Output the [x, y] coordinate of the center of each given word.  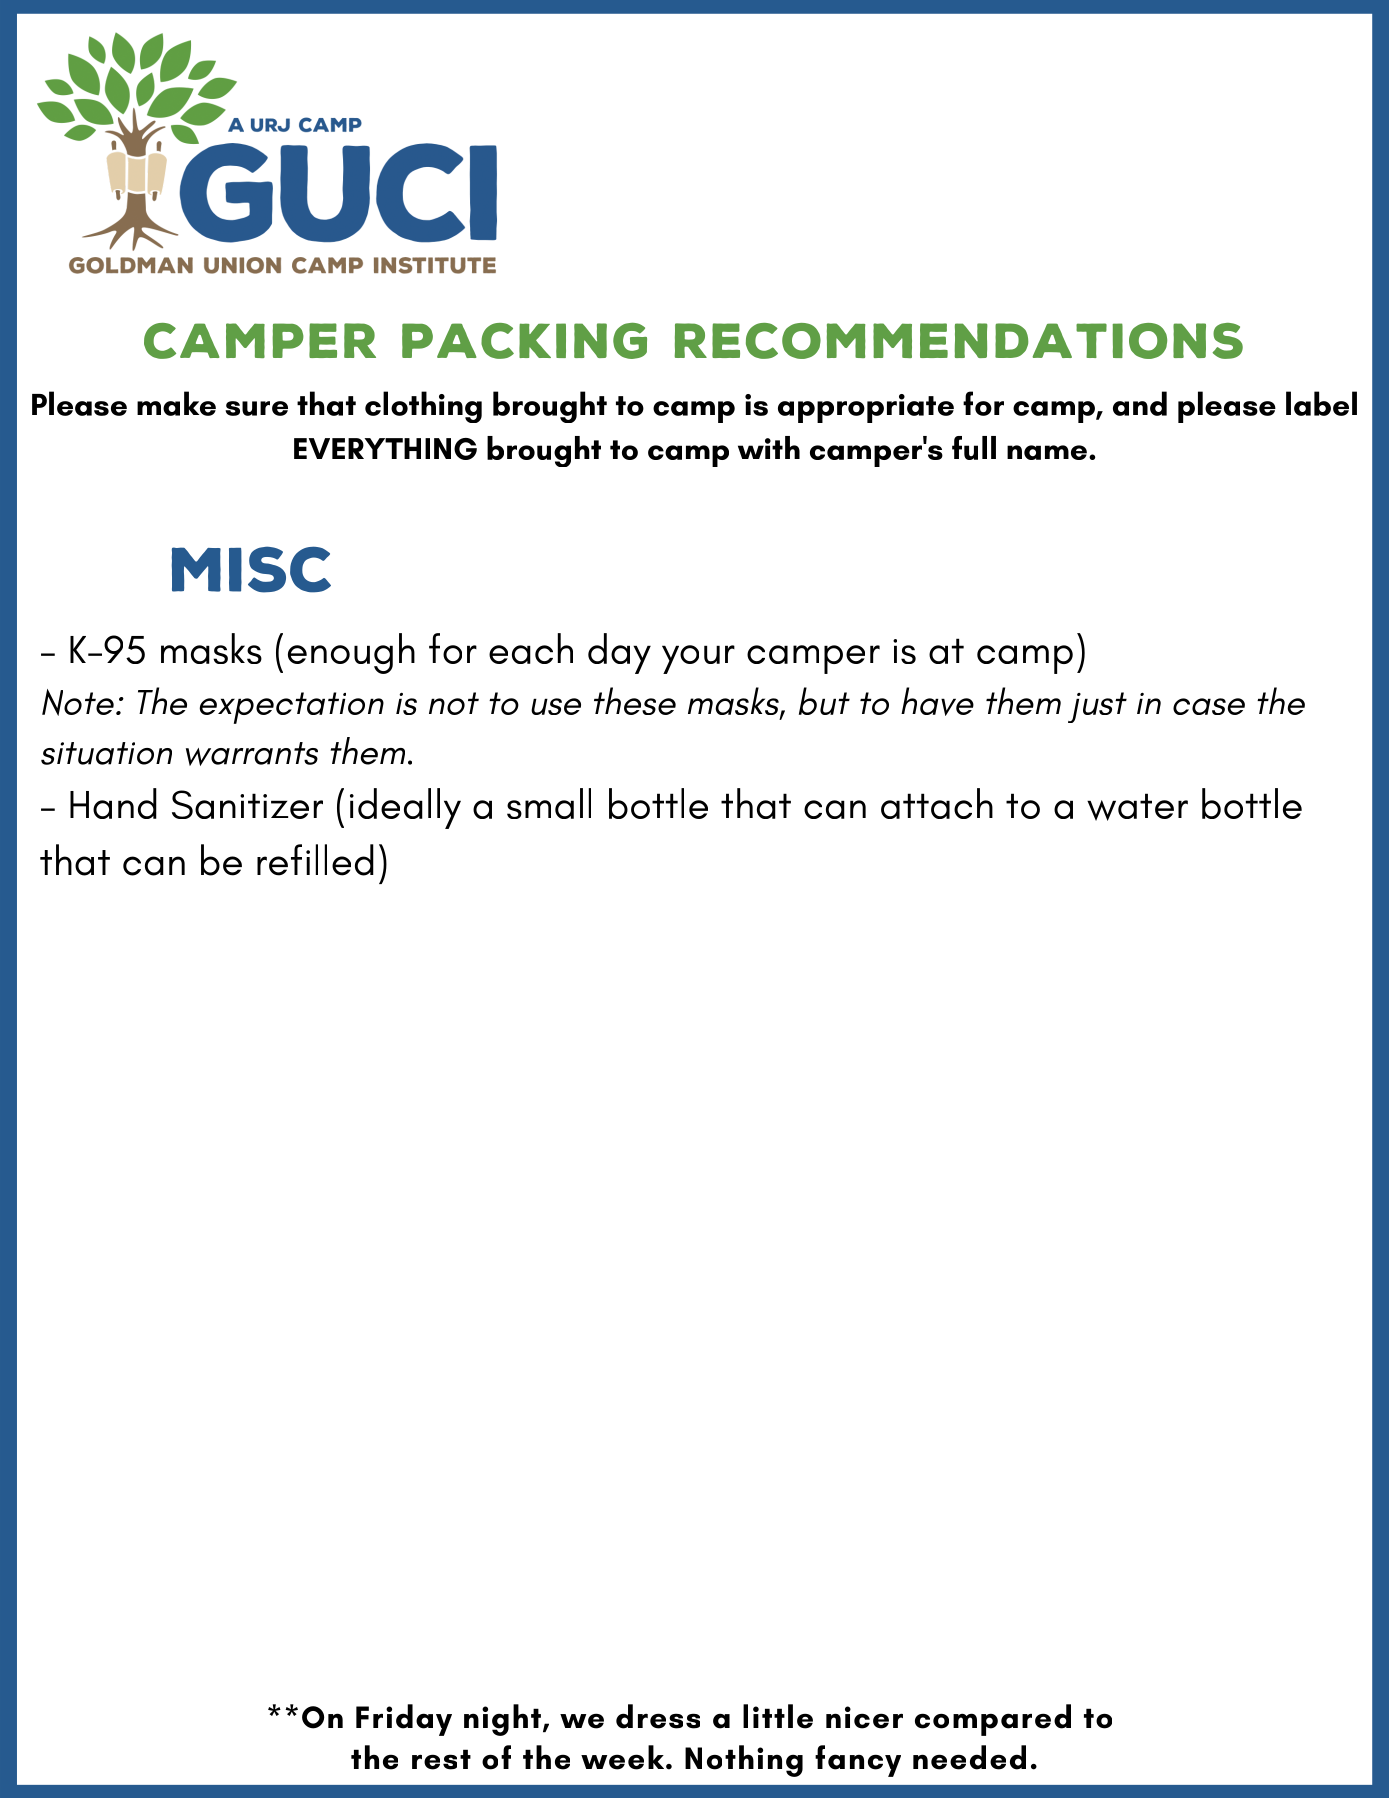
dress [658, 1716]
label [1321, 403]
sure [256, 408]
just [1097, 707]
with [769, 447]
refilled [315, 860]
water [1137, 807]
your [698, 659]
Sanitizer [247, 804]
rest [441, 1759]
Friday [404, 1720]
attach [937, 803]
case [1209, 706]
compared [993, 1720]
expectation [291, 708]
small [549, 803]
